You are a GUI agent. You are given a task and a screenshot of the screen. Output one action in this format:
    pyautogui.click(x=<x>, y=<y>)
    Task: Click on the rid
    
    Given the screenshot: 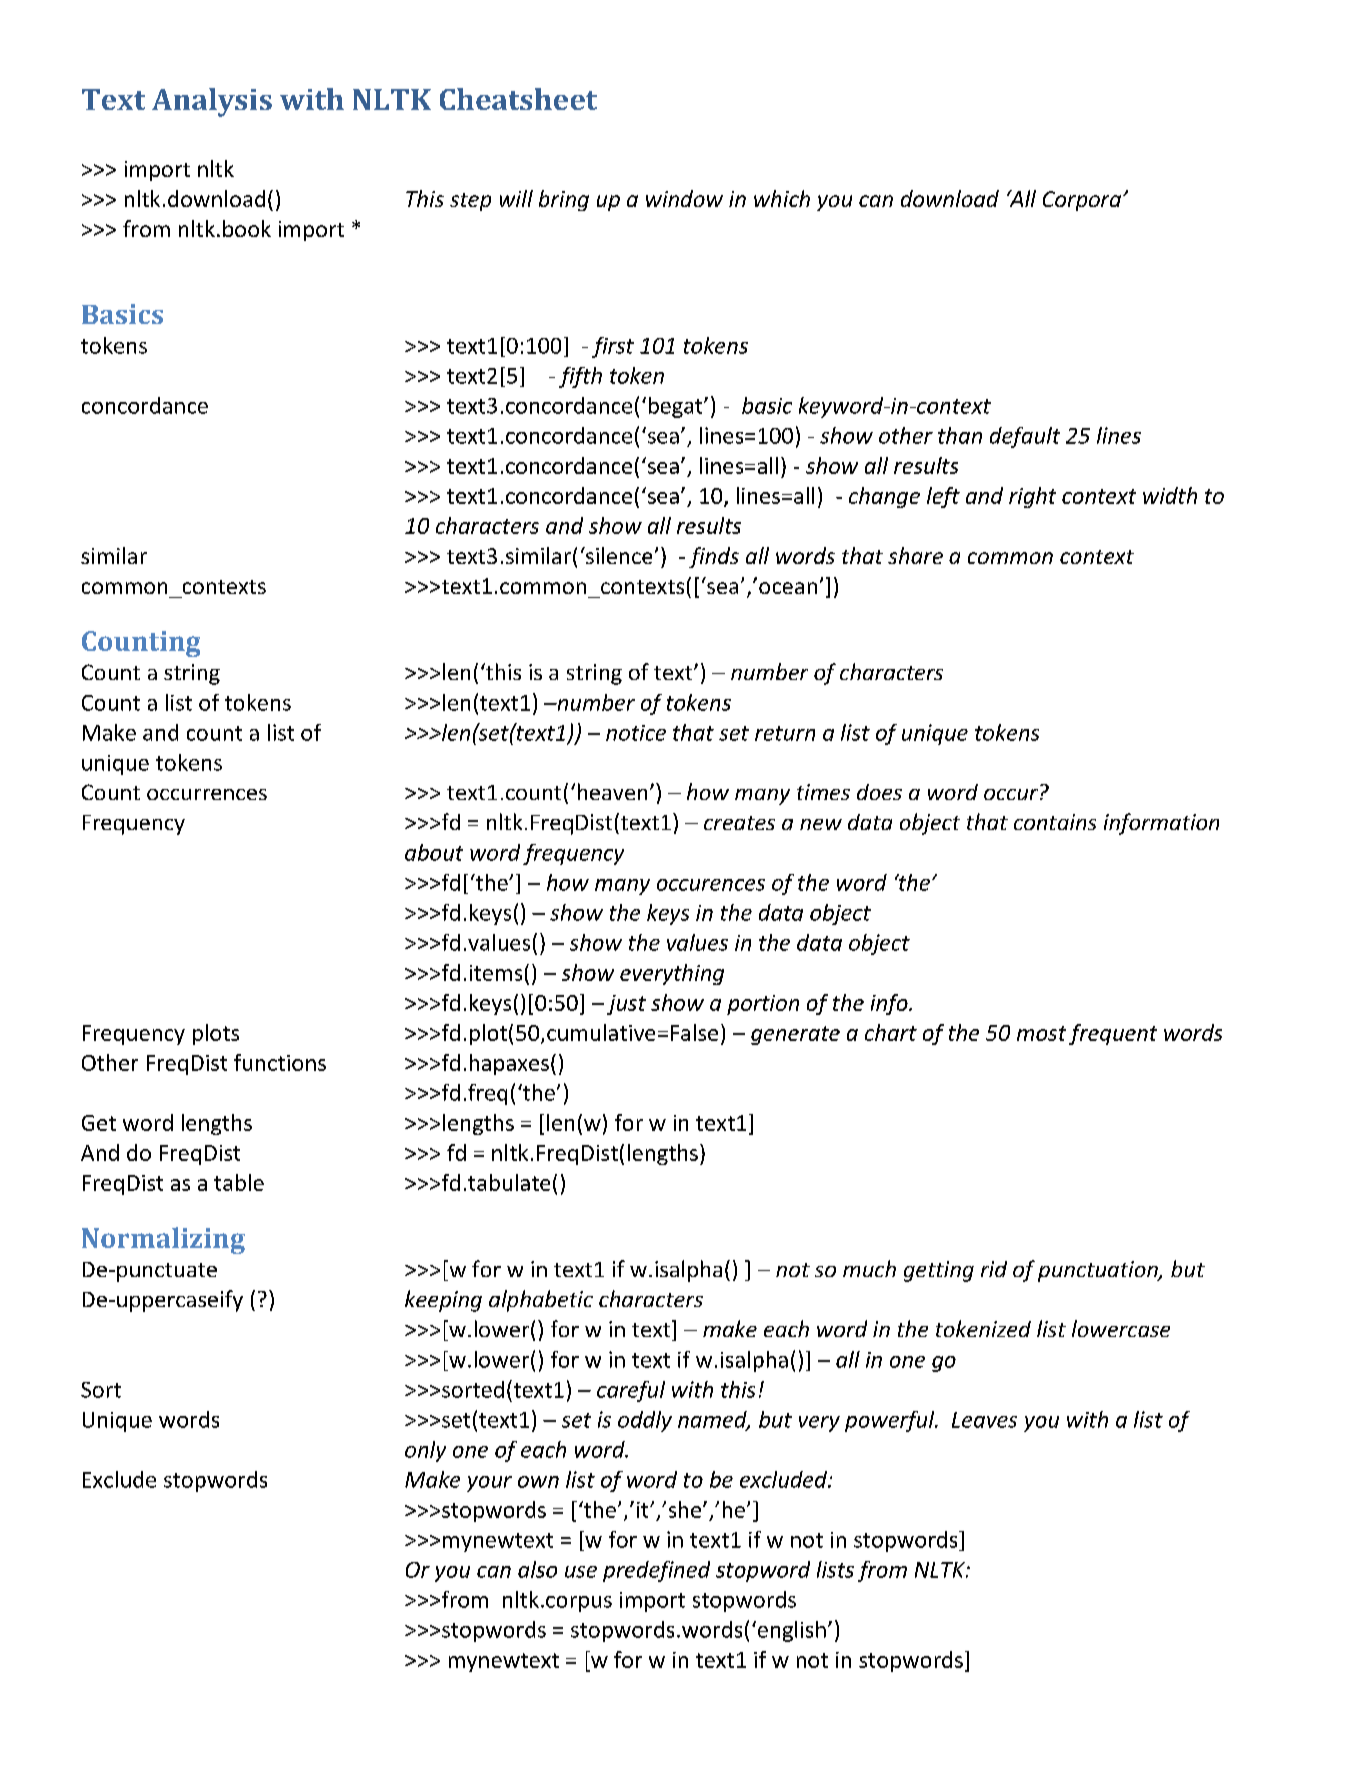 What is the action you would take?
    pyautogui.click(x=994, y=1269)
